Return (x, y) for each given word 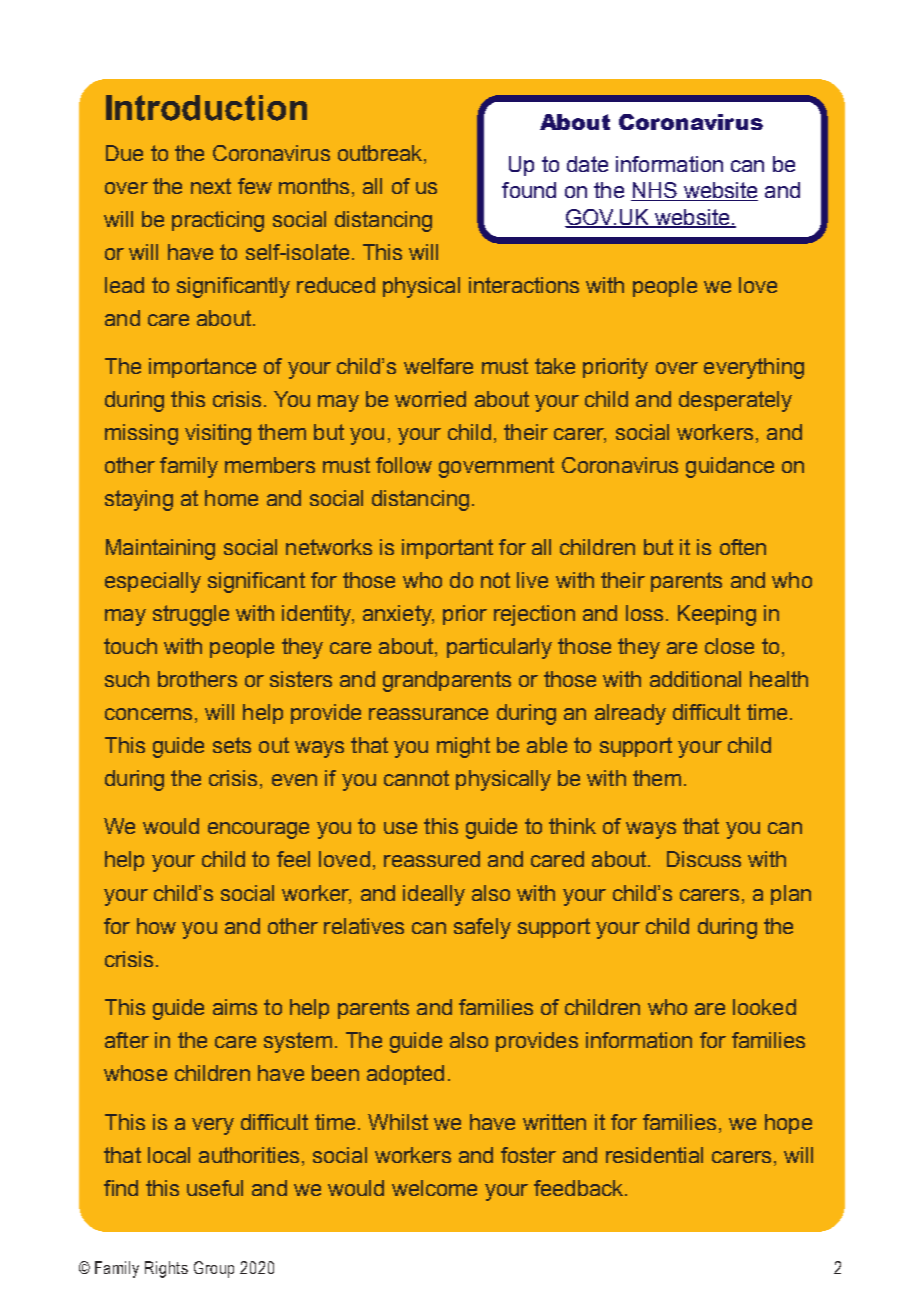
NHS (655, 191)
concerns (148, 714)
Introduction (206, 108)
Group (214, 1269)
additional (695, 679)
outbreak (381, 153)
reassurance (428, 714)
